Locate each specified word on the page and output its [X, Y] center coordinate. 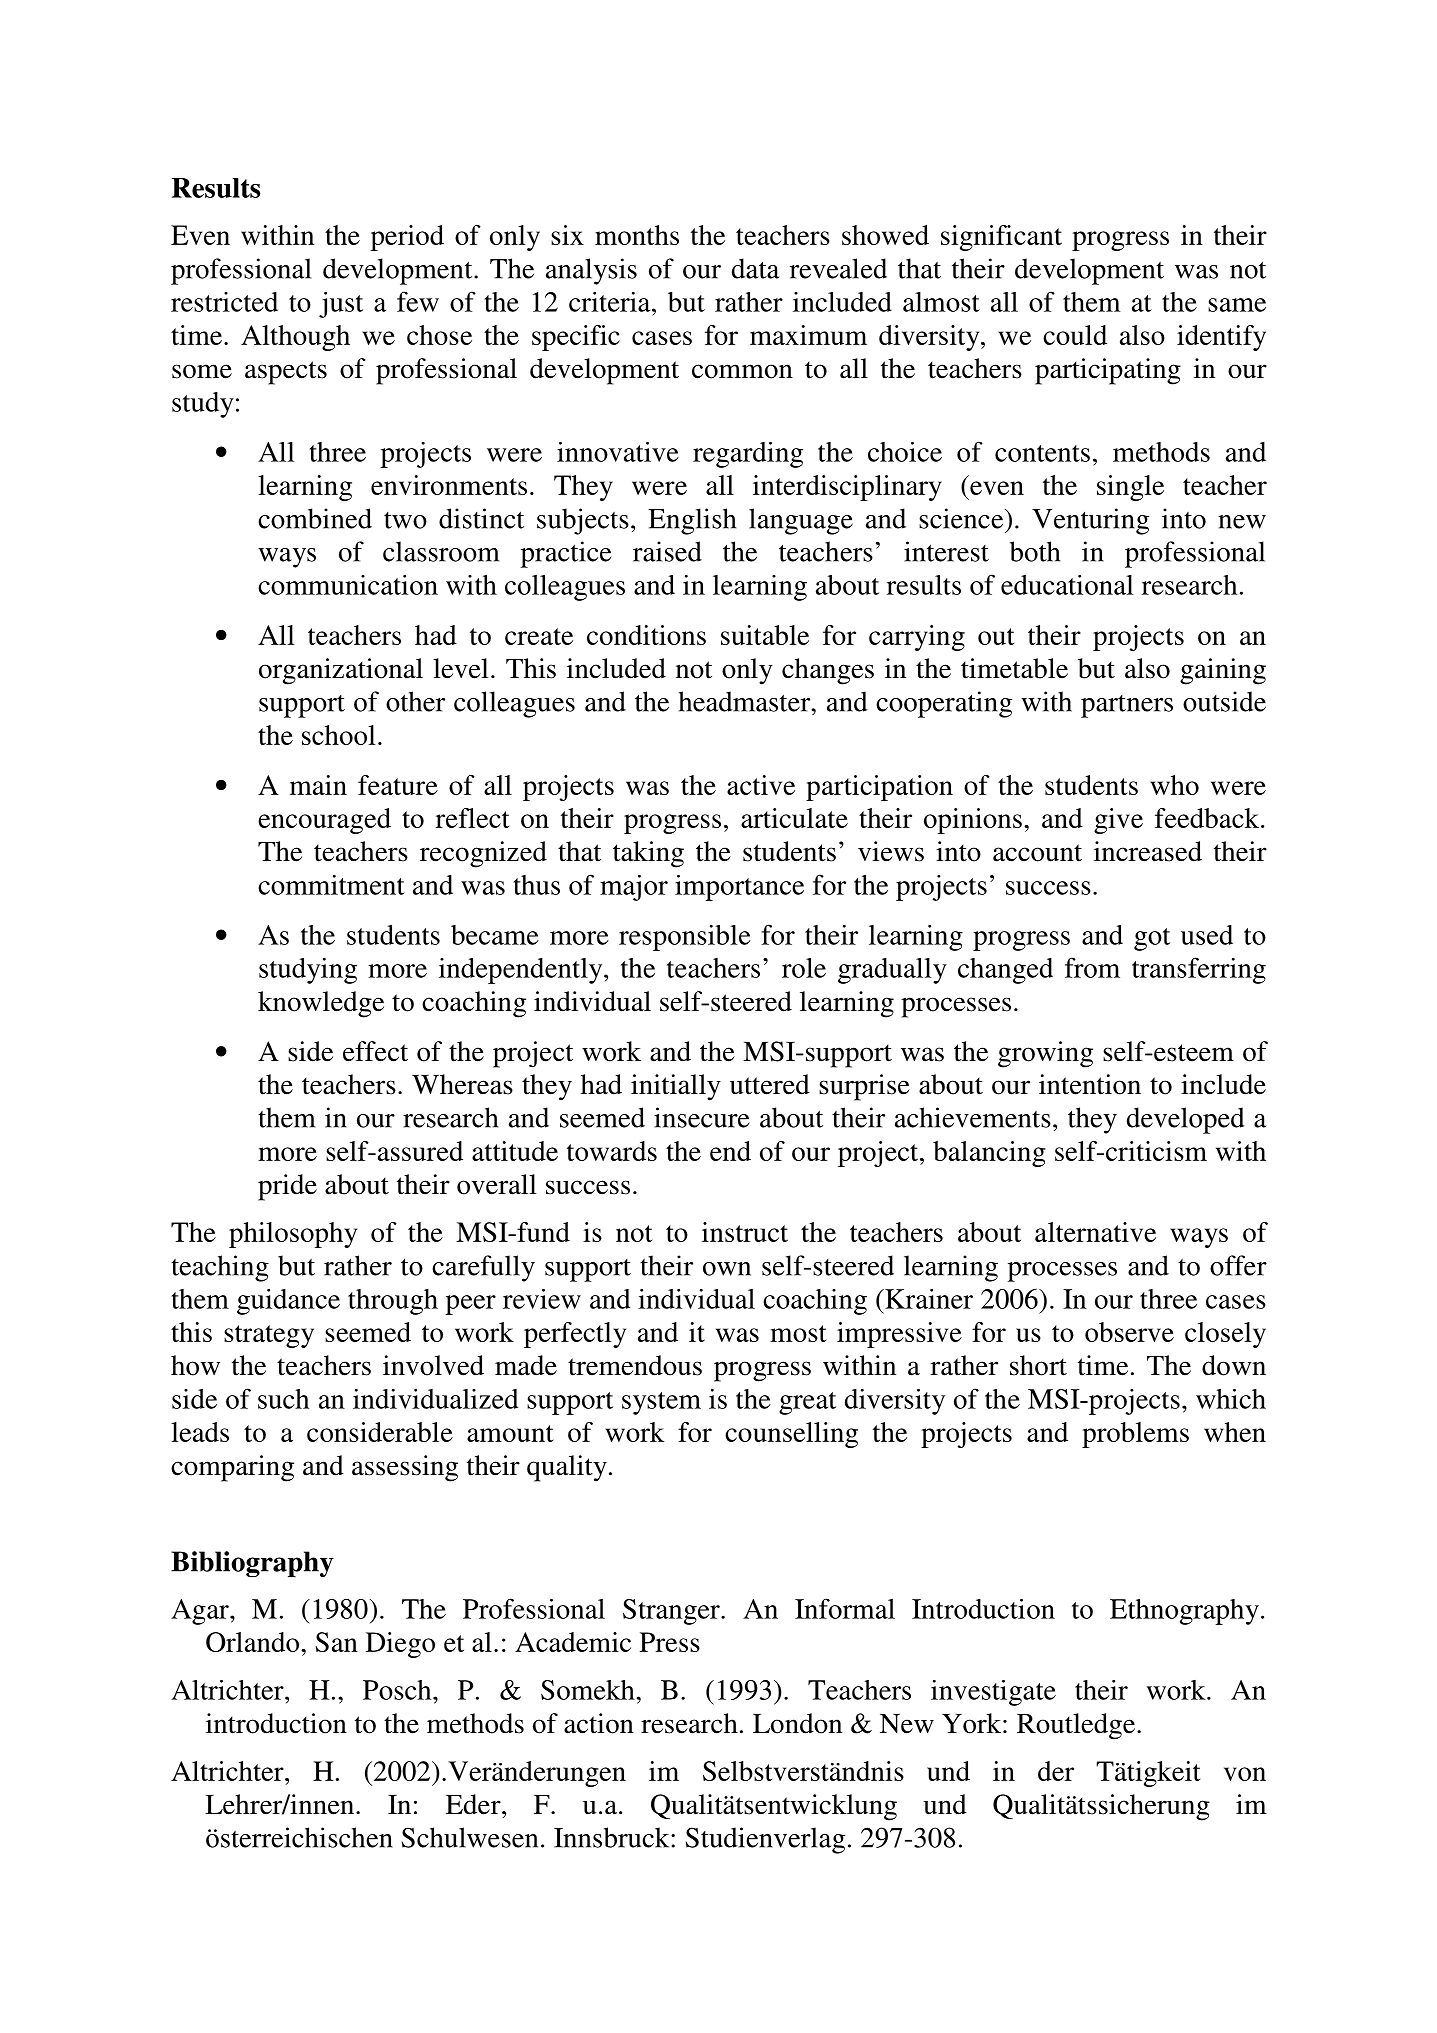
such [283, 1399]
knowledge [321, 1004]
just [341, 305]
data [755, 268]
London [797, 1723]
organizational [341, 671]
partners [1127, 706]
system [661, 1403]
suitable [765, 635]
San [336, 1642]
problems [1135, 1435]
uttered [770, 1084]
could [1075, 335]
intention [1090, 1084]
